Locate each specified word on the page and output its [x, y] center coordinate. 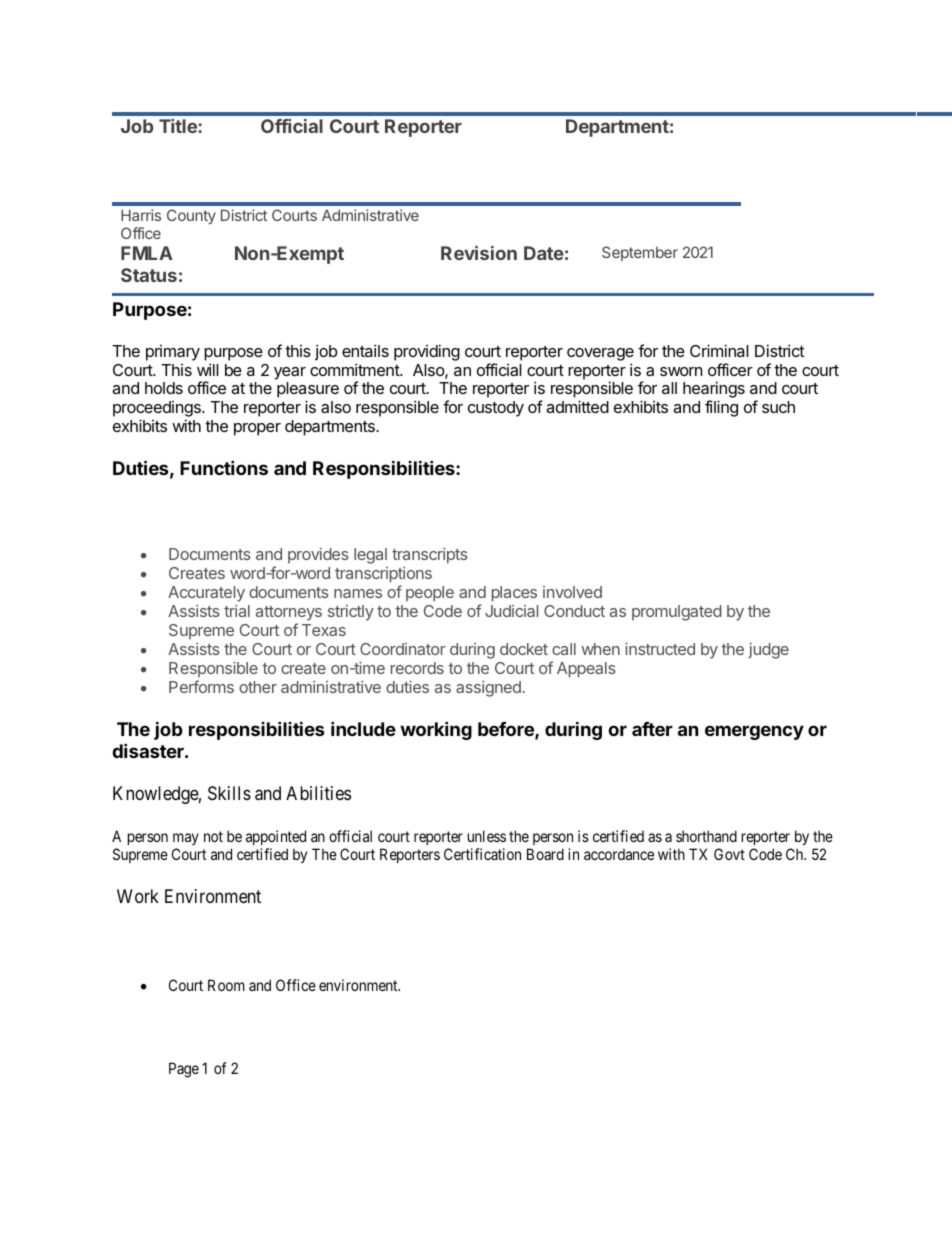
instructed [660, 649]
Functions [224, 467]
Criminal [719, 350]
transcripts [430, 556]
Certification [482, 854]
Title [179, 126]
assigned [488, 689]
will [208, 369]
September [640, 253]
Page [184, 1070]
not [213, 836]
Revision [479, 253]
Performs [201, 686]
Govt [729, 854]
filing [721, 408]
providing [427, 352]
